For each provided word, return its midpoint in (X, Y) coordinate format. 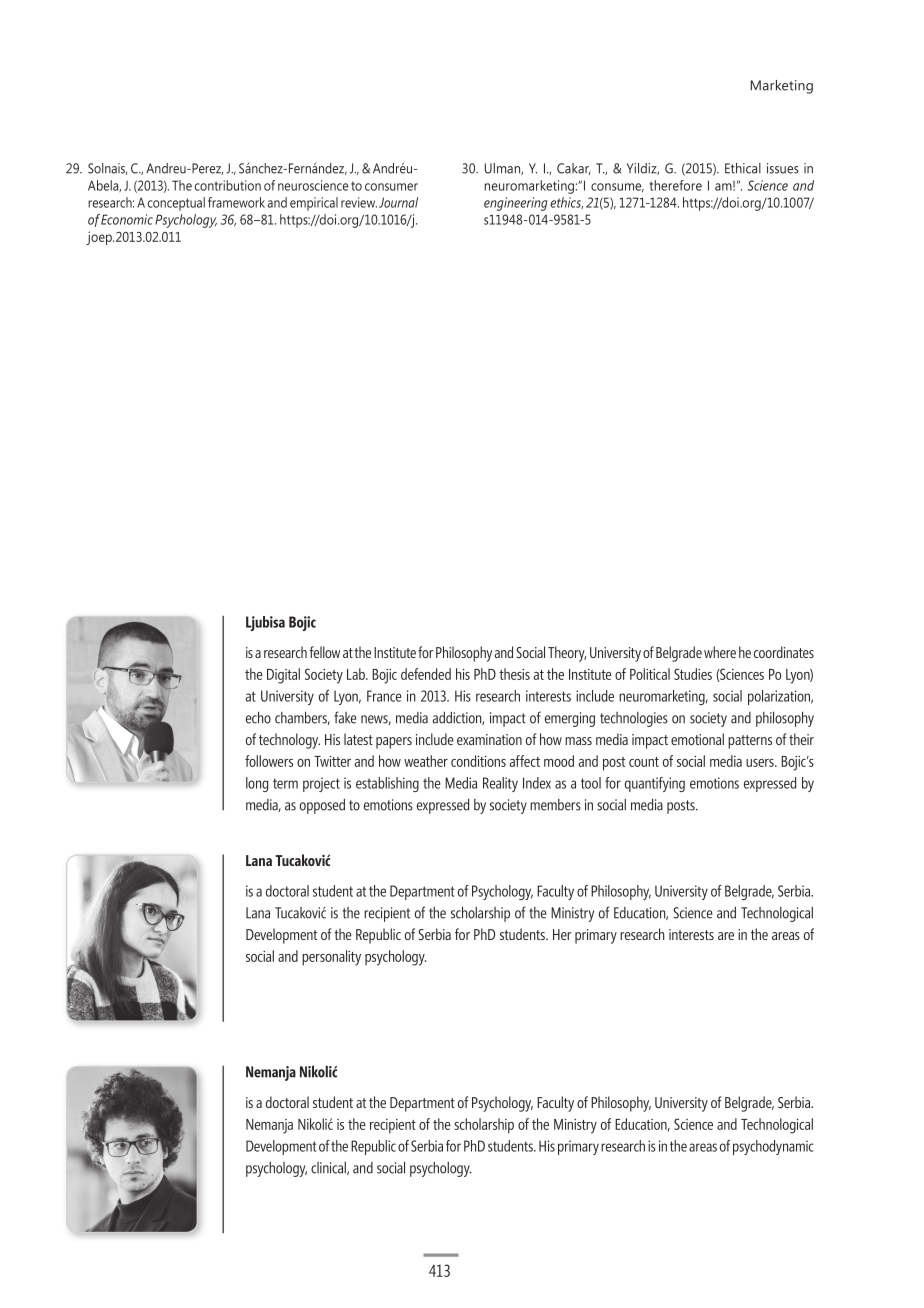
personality (331, 958)
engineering (516, 204)
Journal (398, 202)
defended (426, 674)
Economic (127, 219)
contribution (228, 185)
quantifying (655, 784)
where (720, 652)
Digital (283, 676)
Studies (693, 674)
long (257, 784)
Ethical (743, 168)
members (555, 805)
